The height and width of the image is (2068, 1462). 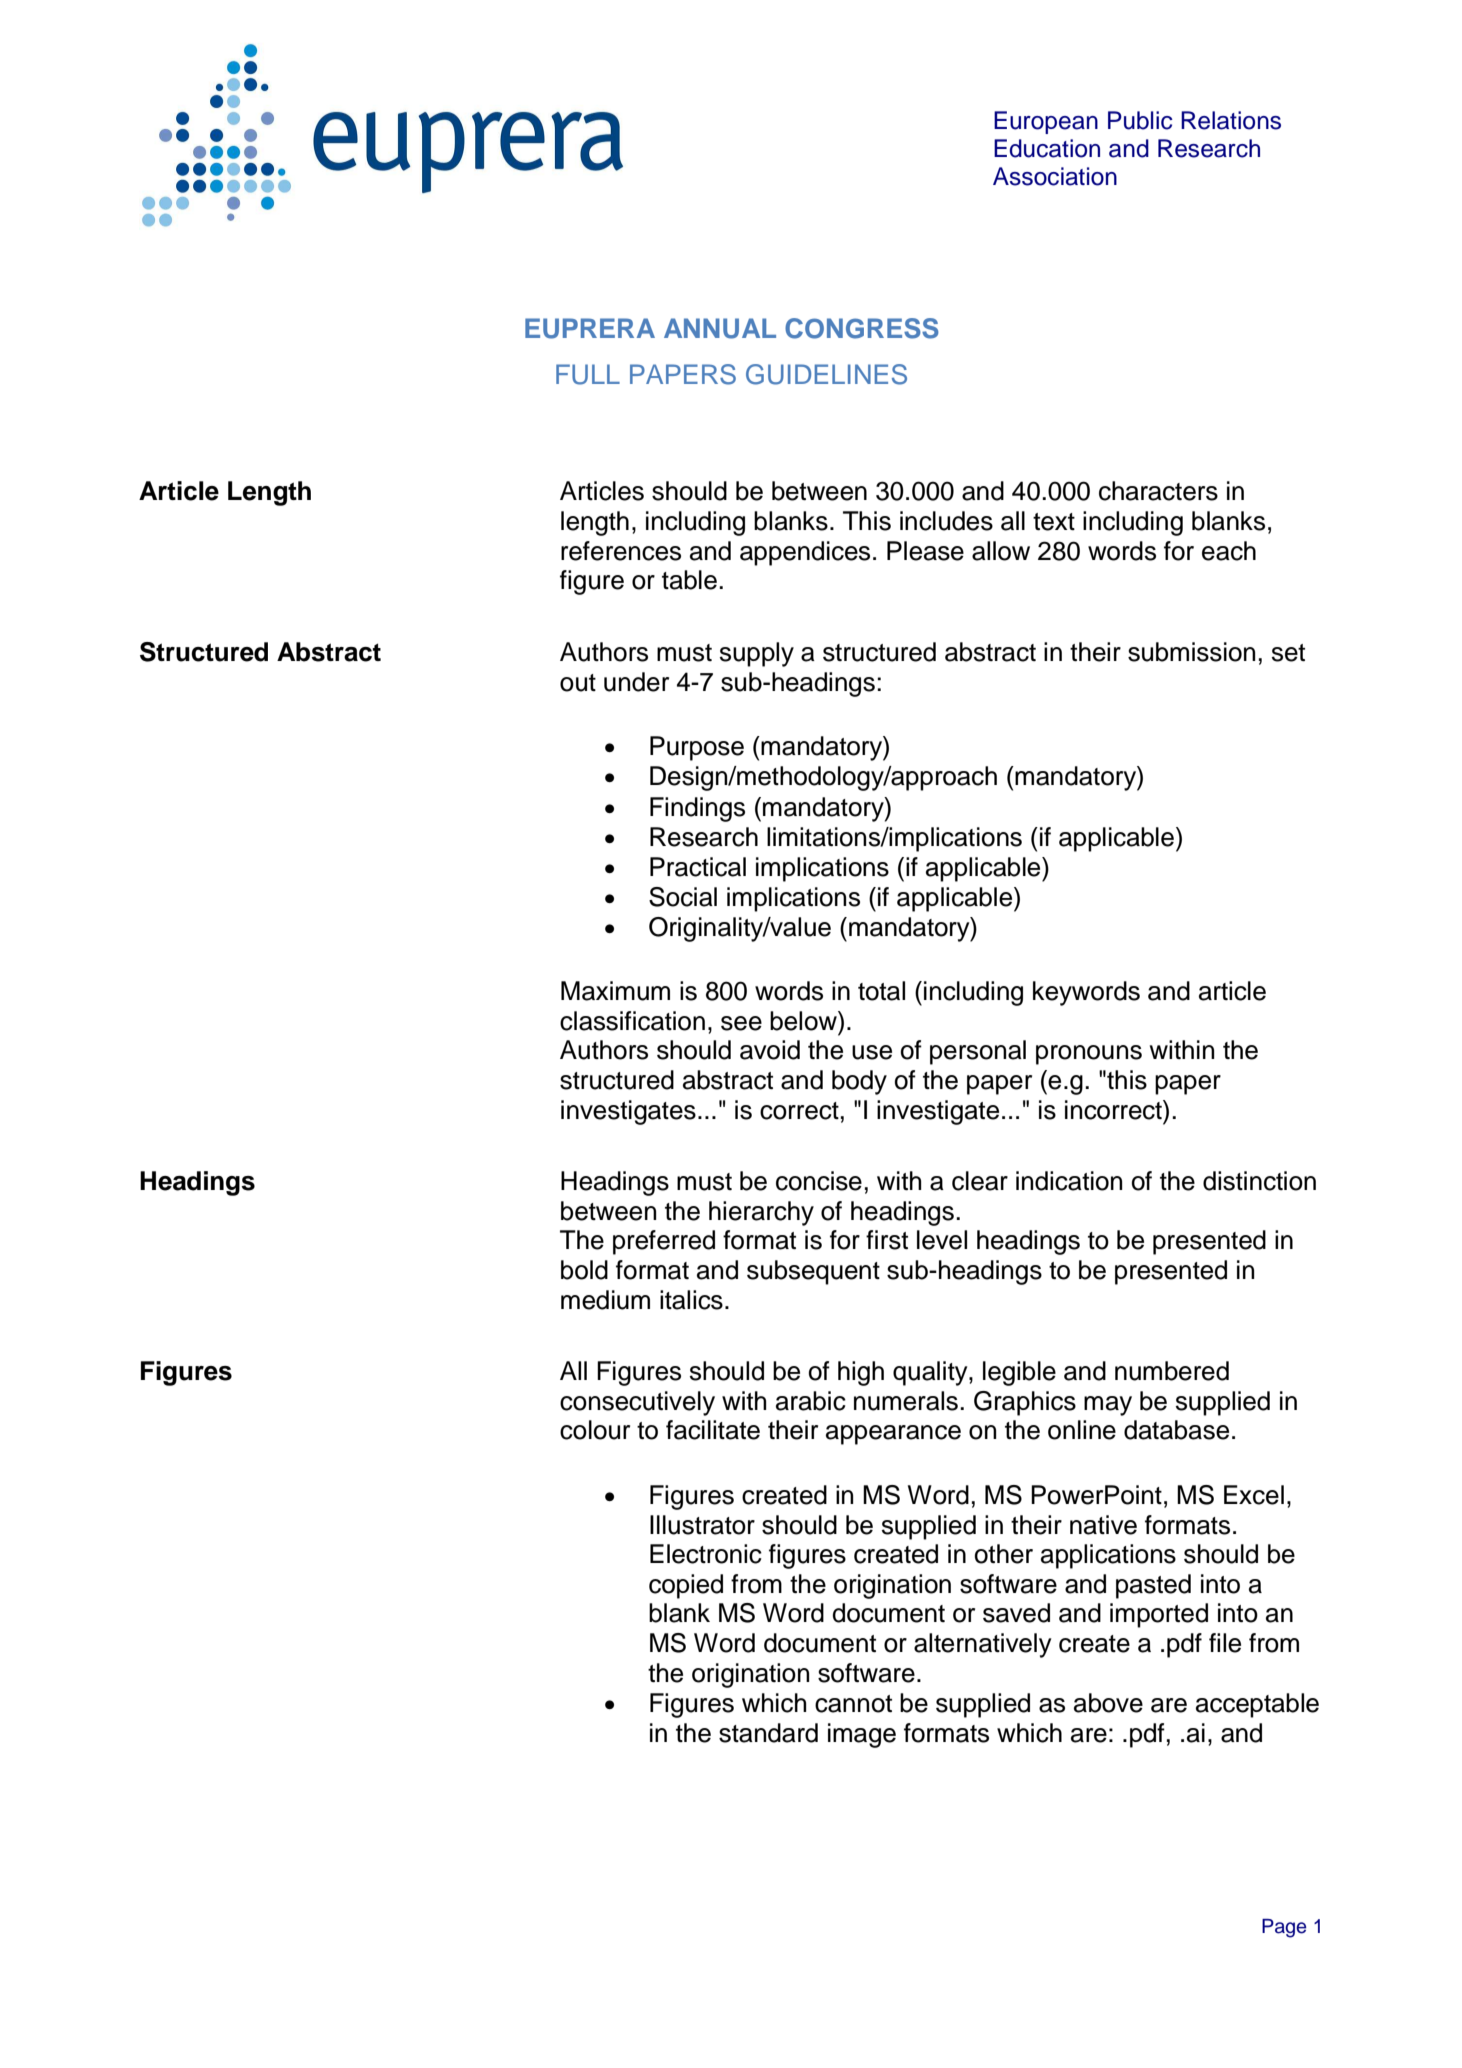 What do you see at coordinates (1047, 148) in the image?
I see `Education` at bounding box center [1047, 148].
